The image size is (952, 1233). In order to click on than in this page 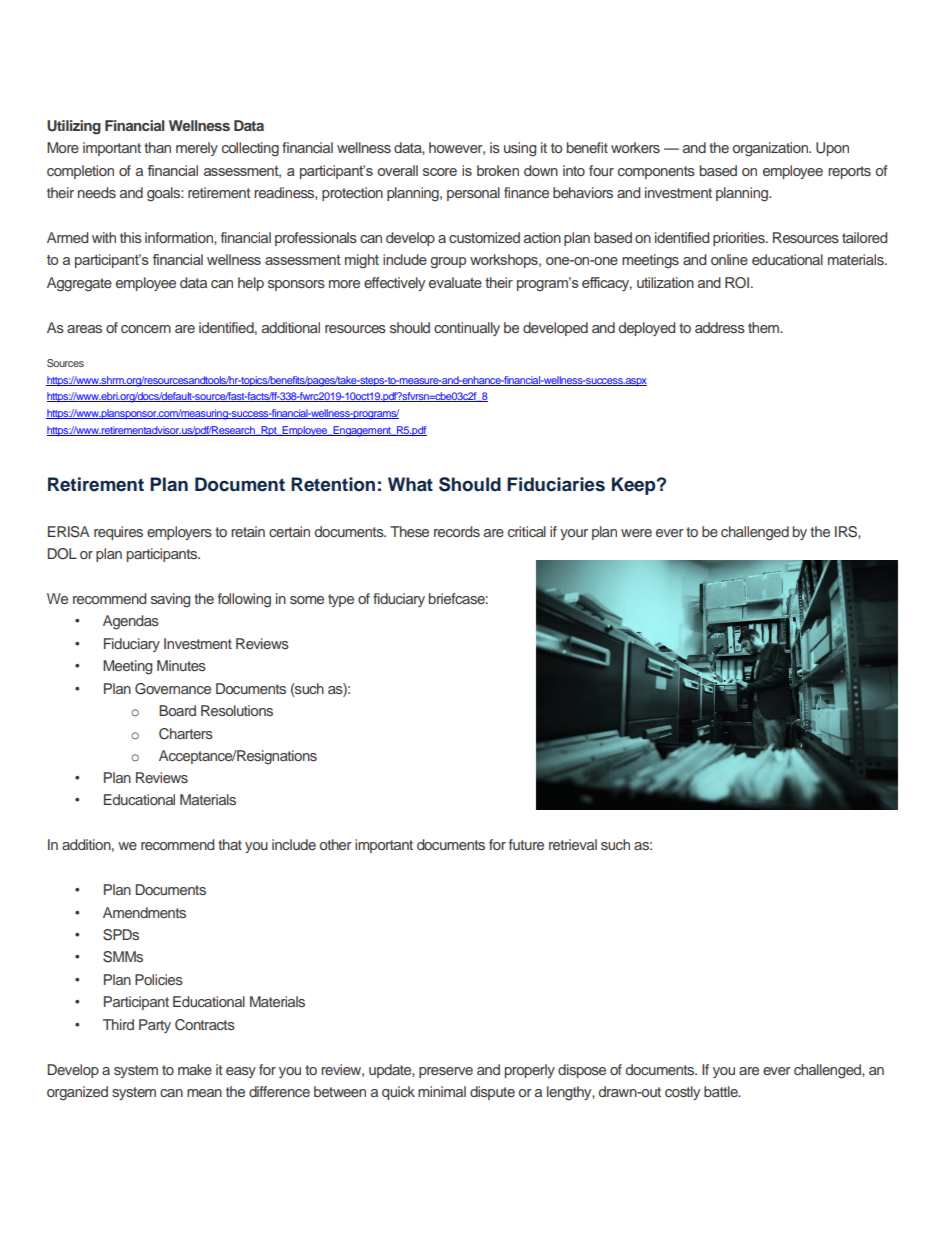, I will do `click(157, 147)`.
